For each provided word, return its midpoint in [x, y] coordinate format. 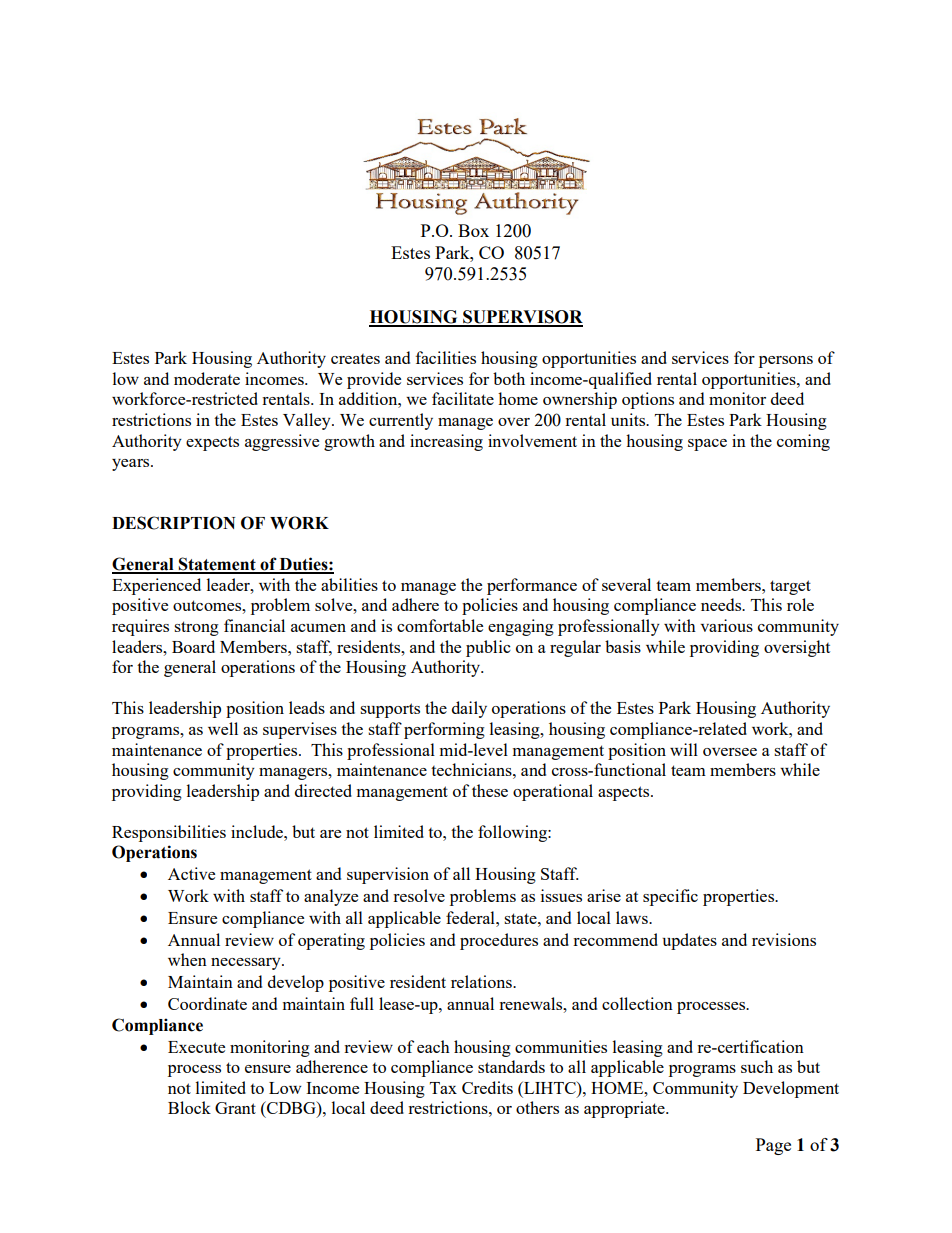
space [707, 445]
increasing [446, 442]
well [223, 728]
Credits [487, 1087]
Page [773, 1146]
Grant [235, 1108]
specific [670, 897]
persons [786, 362]
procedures [499, 941]
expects [212, 443]
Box [473, 230]
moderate [207, 378]
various [727, 625]
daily [469, 709]
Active [191, 873]
